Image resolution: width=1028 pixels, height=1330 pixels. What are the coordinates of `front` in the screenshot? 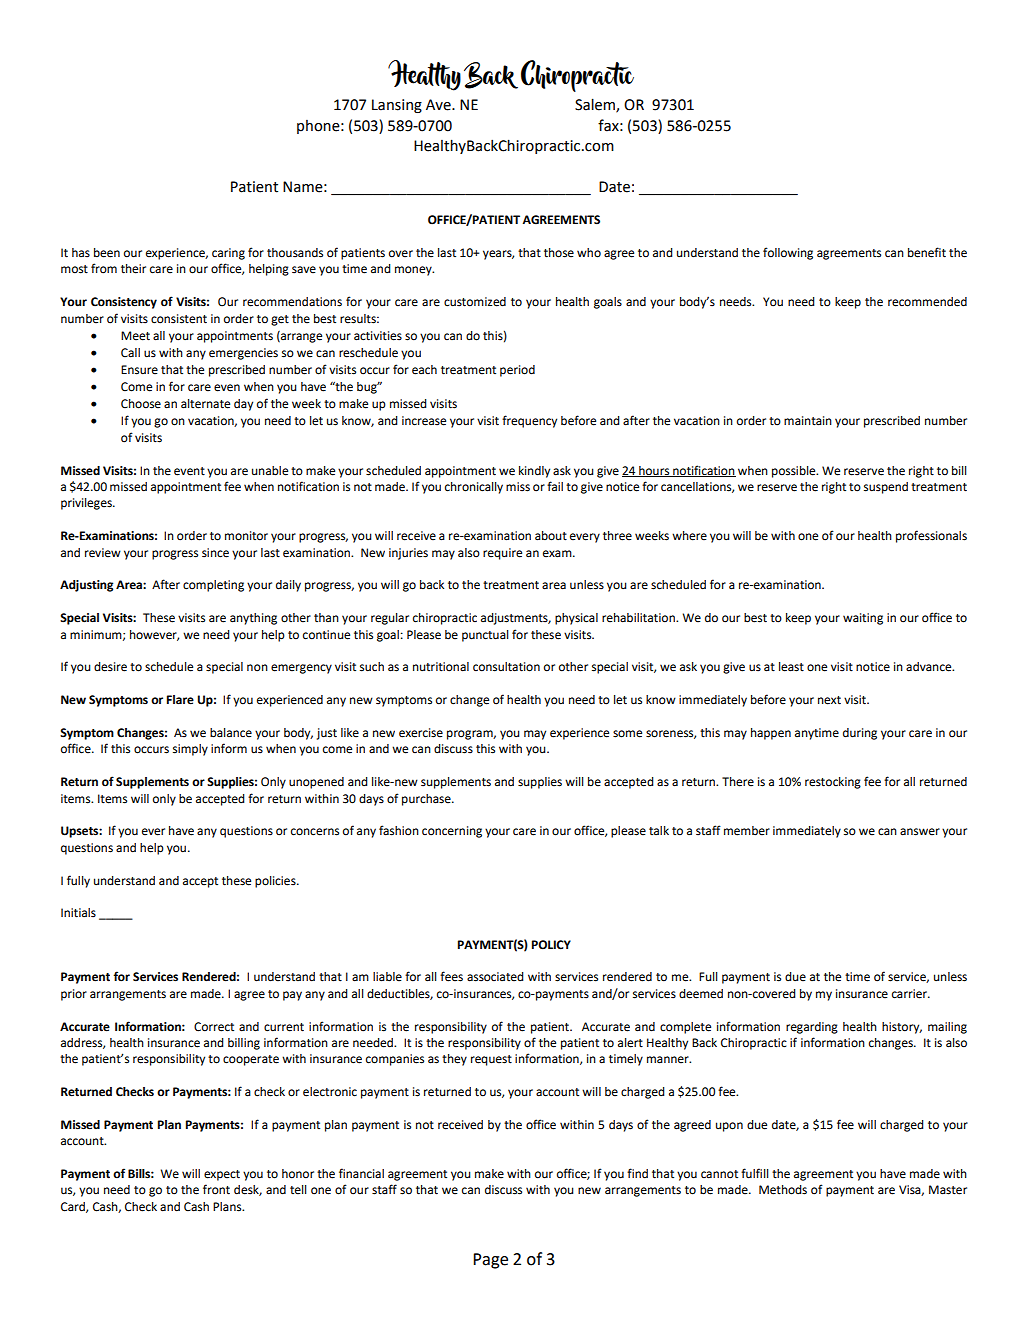 It's located at (216, 1189).
